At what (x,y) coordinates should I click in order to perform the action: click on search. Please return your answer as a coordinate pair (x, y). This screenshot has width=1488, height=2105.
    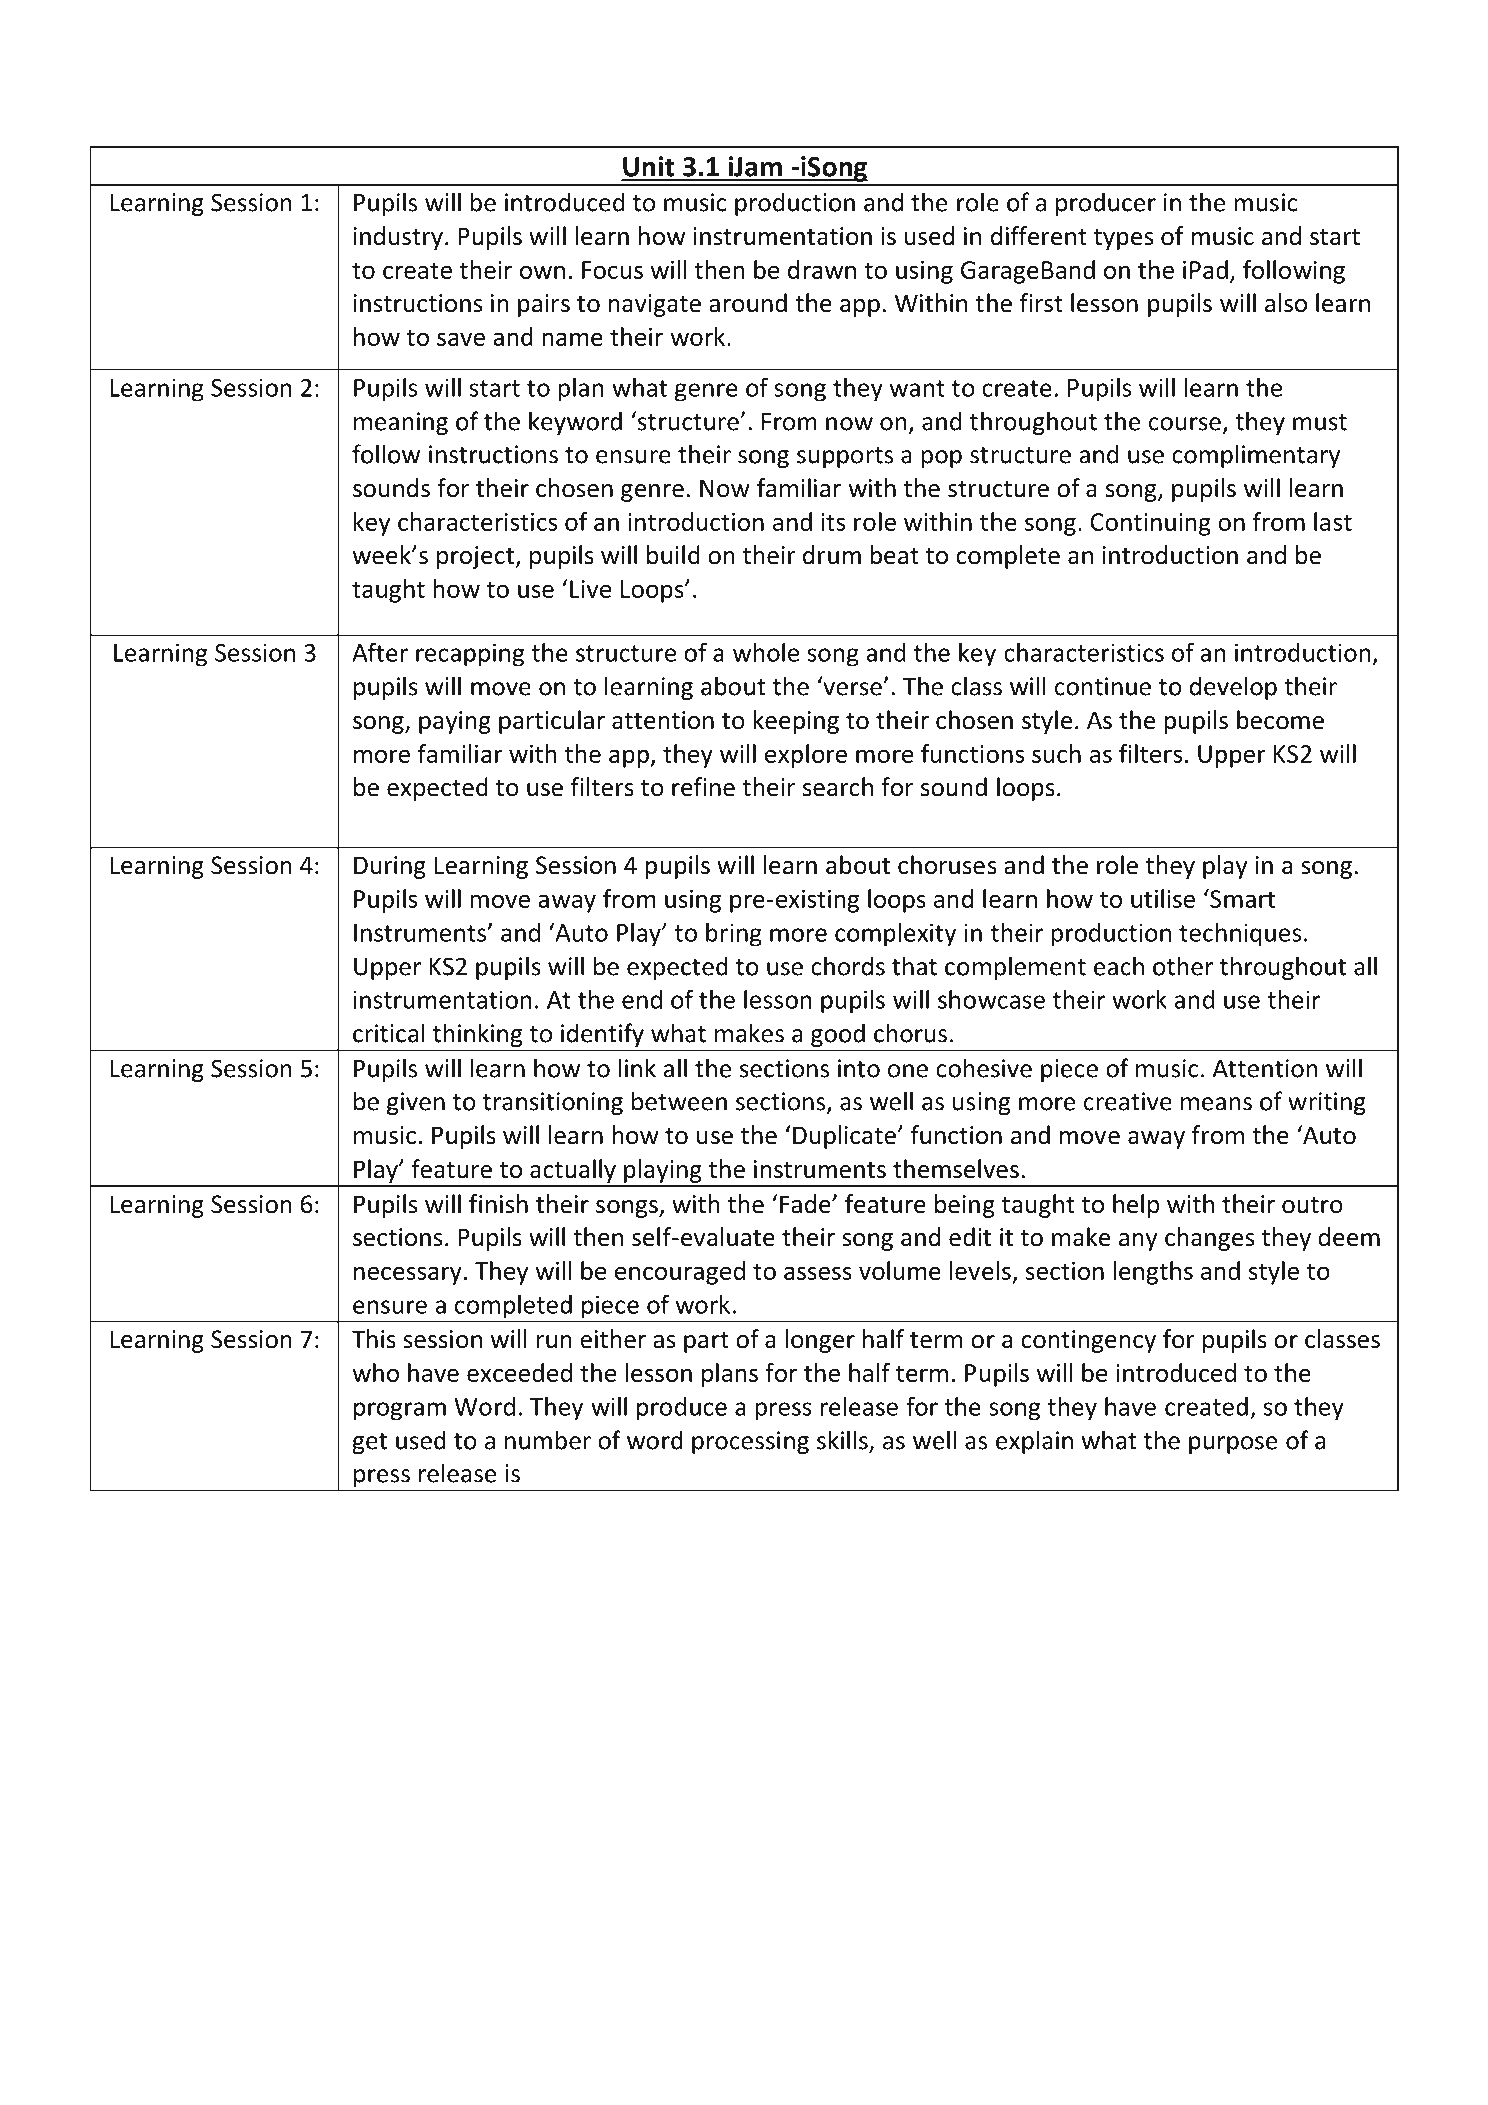
    Looking at the image, I should click on (838, 787).
